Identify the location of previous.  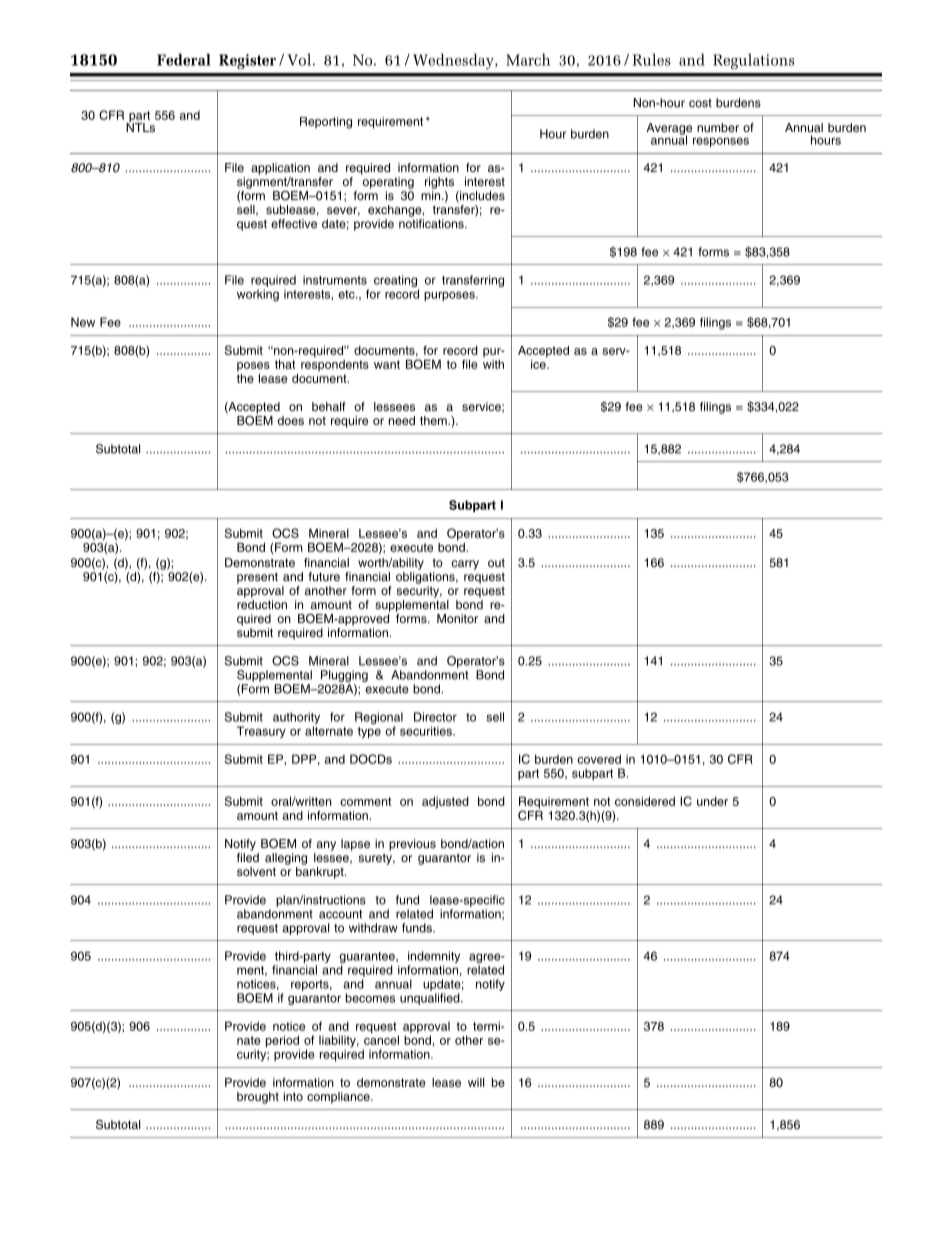
(412, 845).
